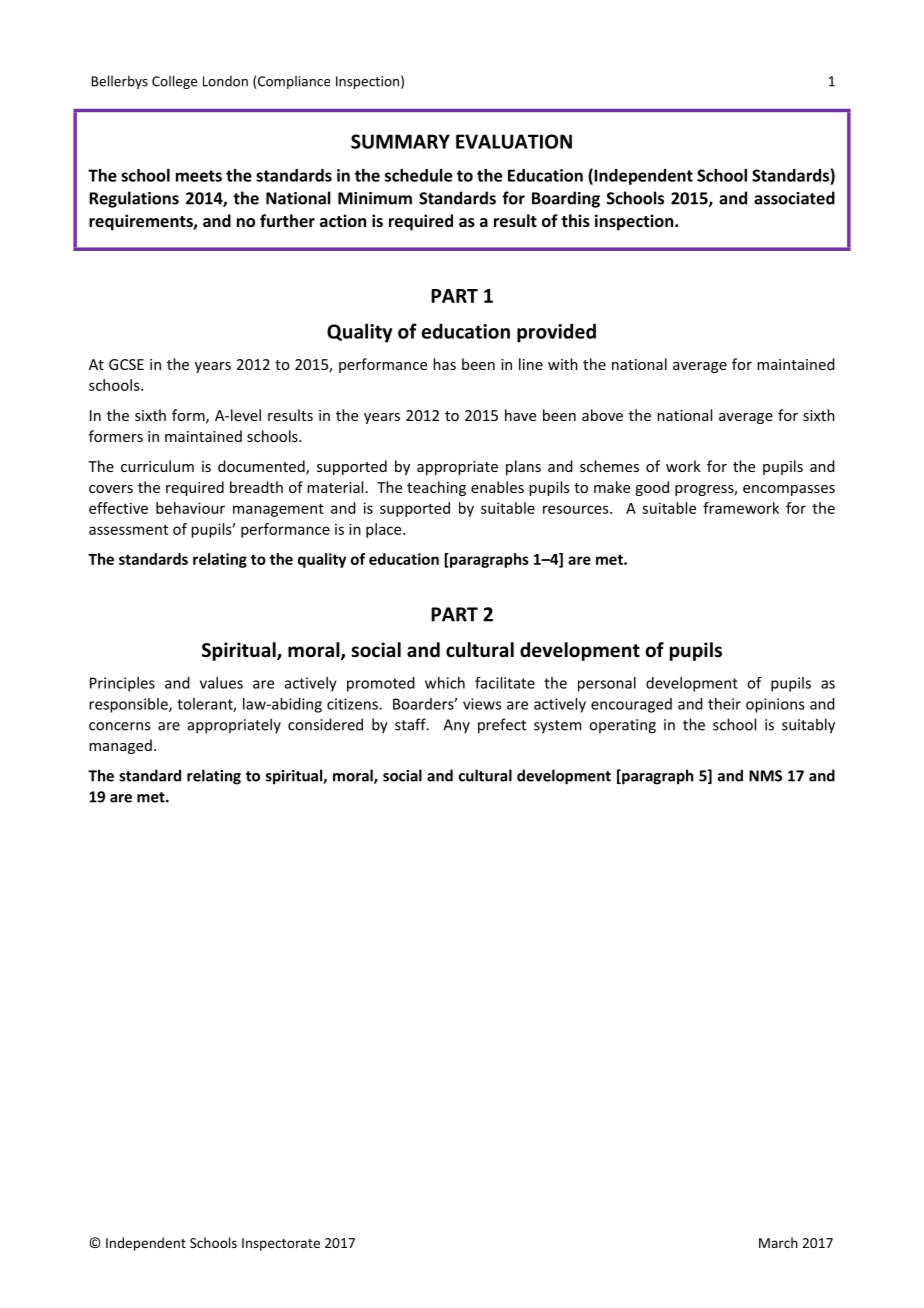 This screenshot has width=924, height=1308. Describe the element at coordinates (602, 415) in the screenshot. I see `above` at that location.
